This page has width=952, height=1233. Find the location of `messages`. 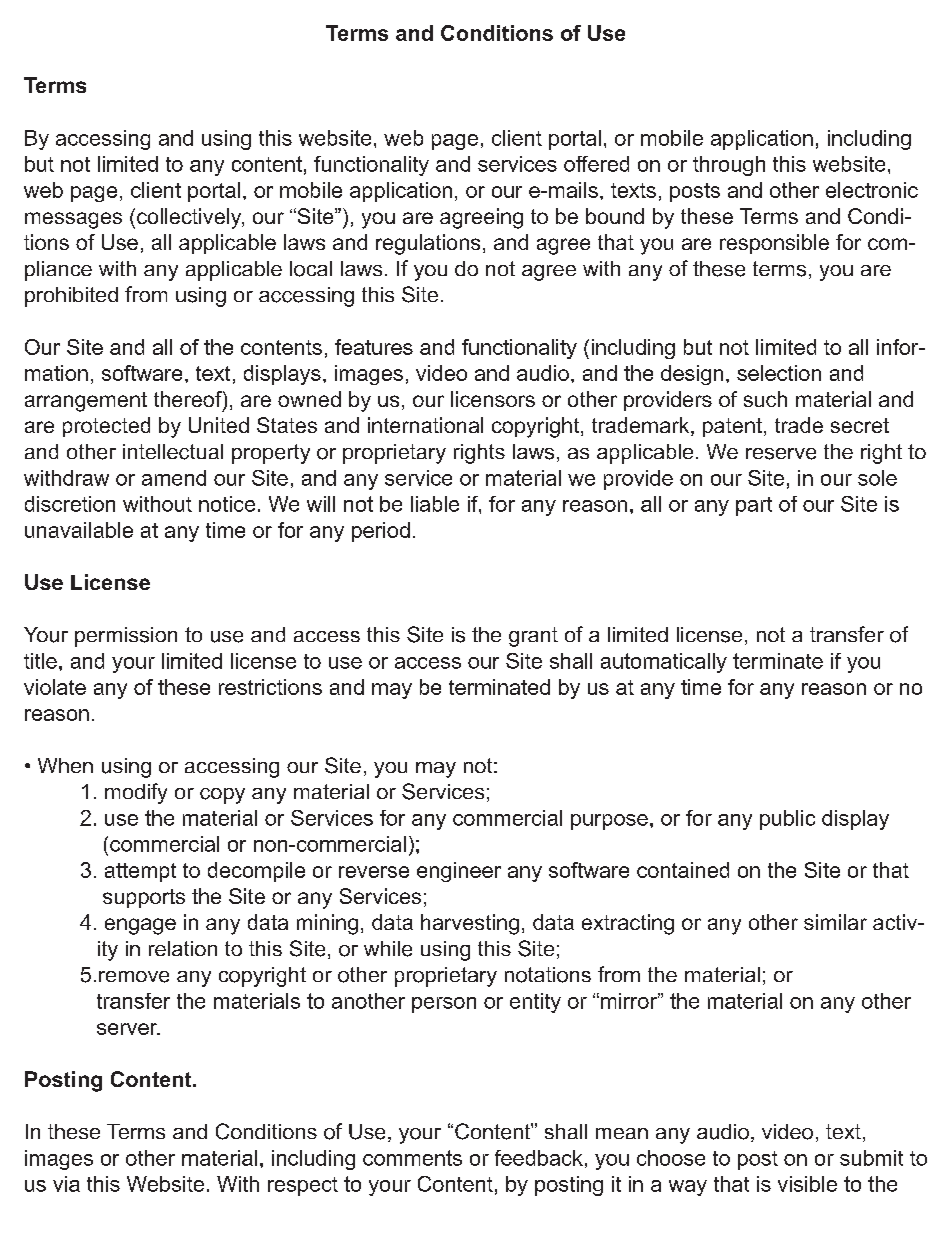

messages is located at coordinates (73, 220).
